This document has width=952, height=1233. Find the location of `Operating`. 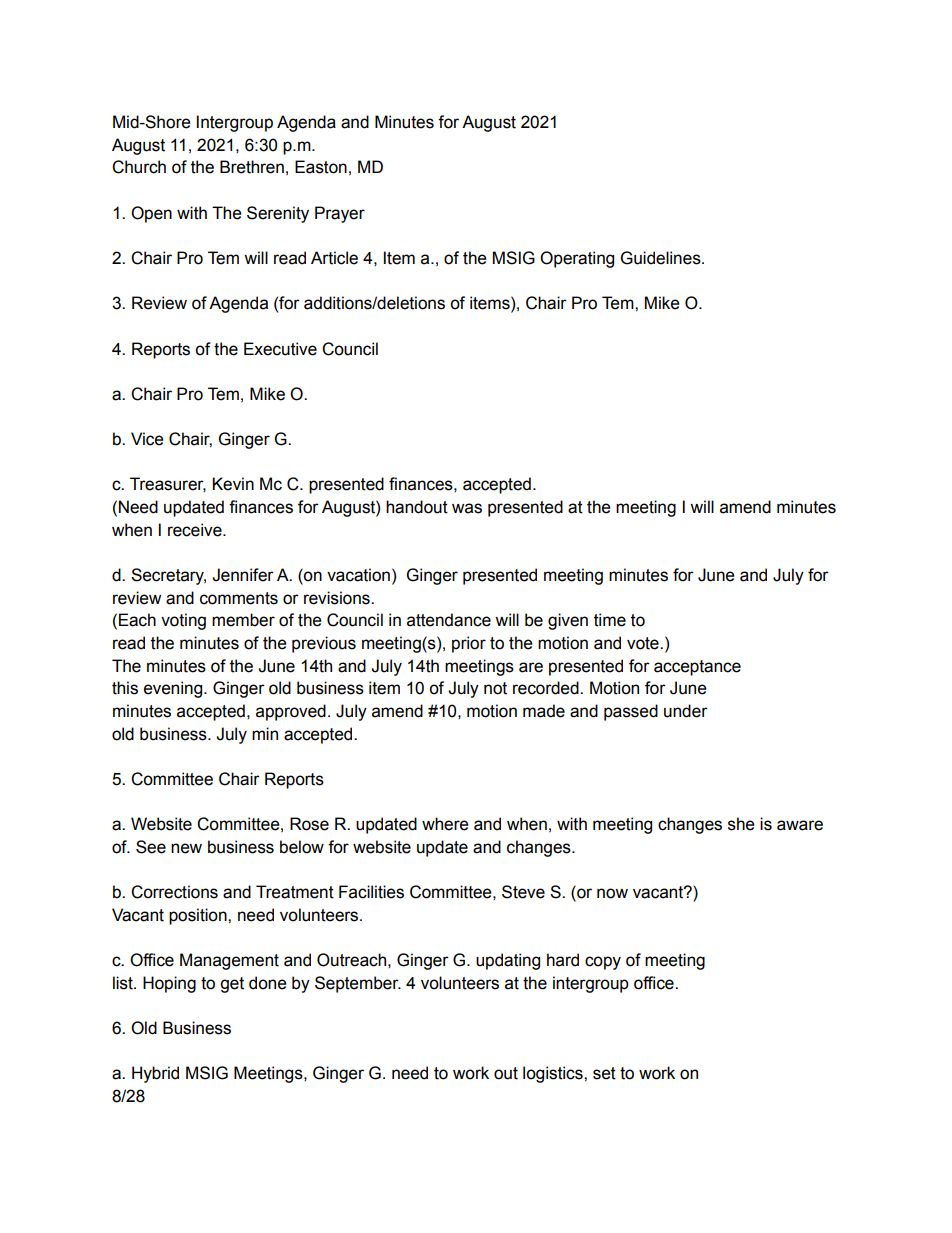

Operating is located at coordinates (577, 259).
